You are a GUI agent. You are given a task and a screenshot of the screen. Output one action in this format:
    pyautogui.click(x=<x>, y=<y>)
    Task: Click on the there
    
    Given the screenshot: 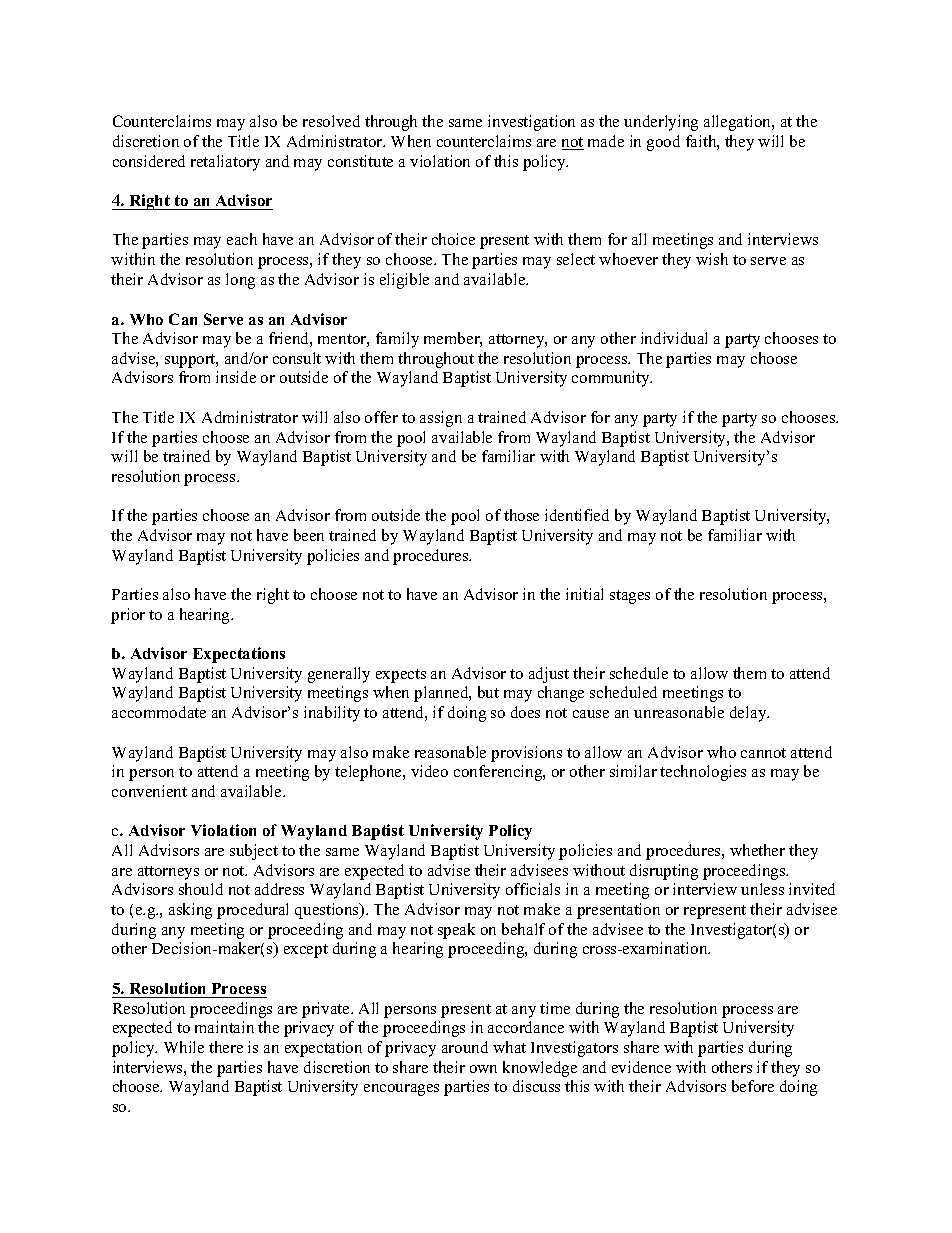 What is the action you would take?
    pyautogui.click(x=226, y=1047)
